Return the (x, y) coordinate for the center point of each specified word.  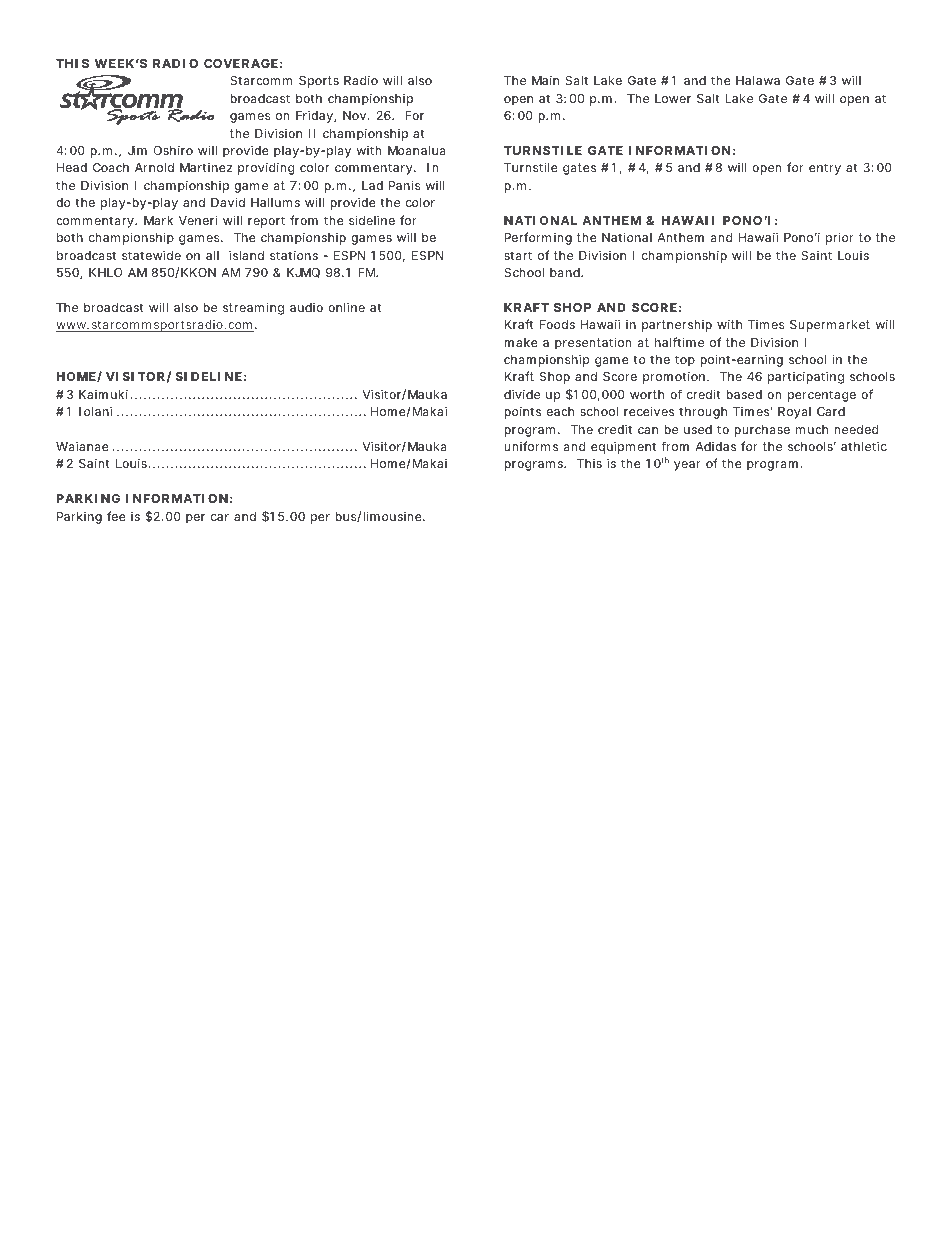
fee (116, 516)
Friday (316, 116)
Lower (673, 98)
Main (545, 80)
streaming (253, 308)
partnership (677, 326)
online (346, 307)
